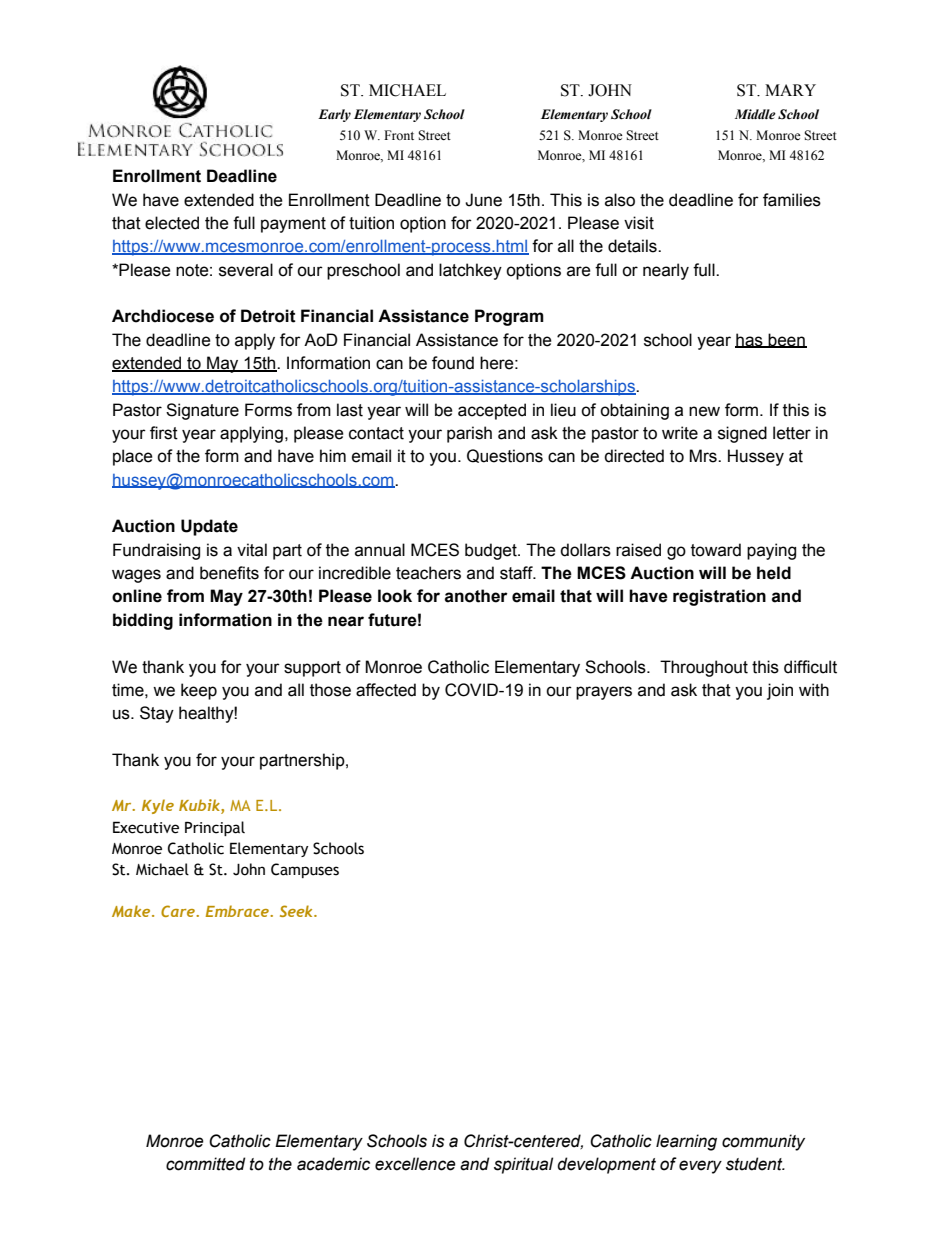 The image size is (952, 1233). What do you see at coordinates (523, 1165) in the screenshot?
I see `spiritual` at bounding box center [523, 1165].
